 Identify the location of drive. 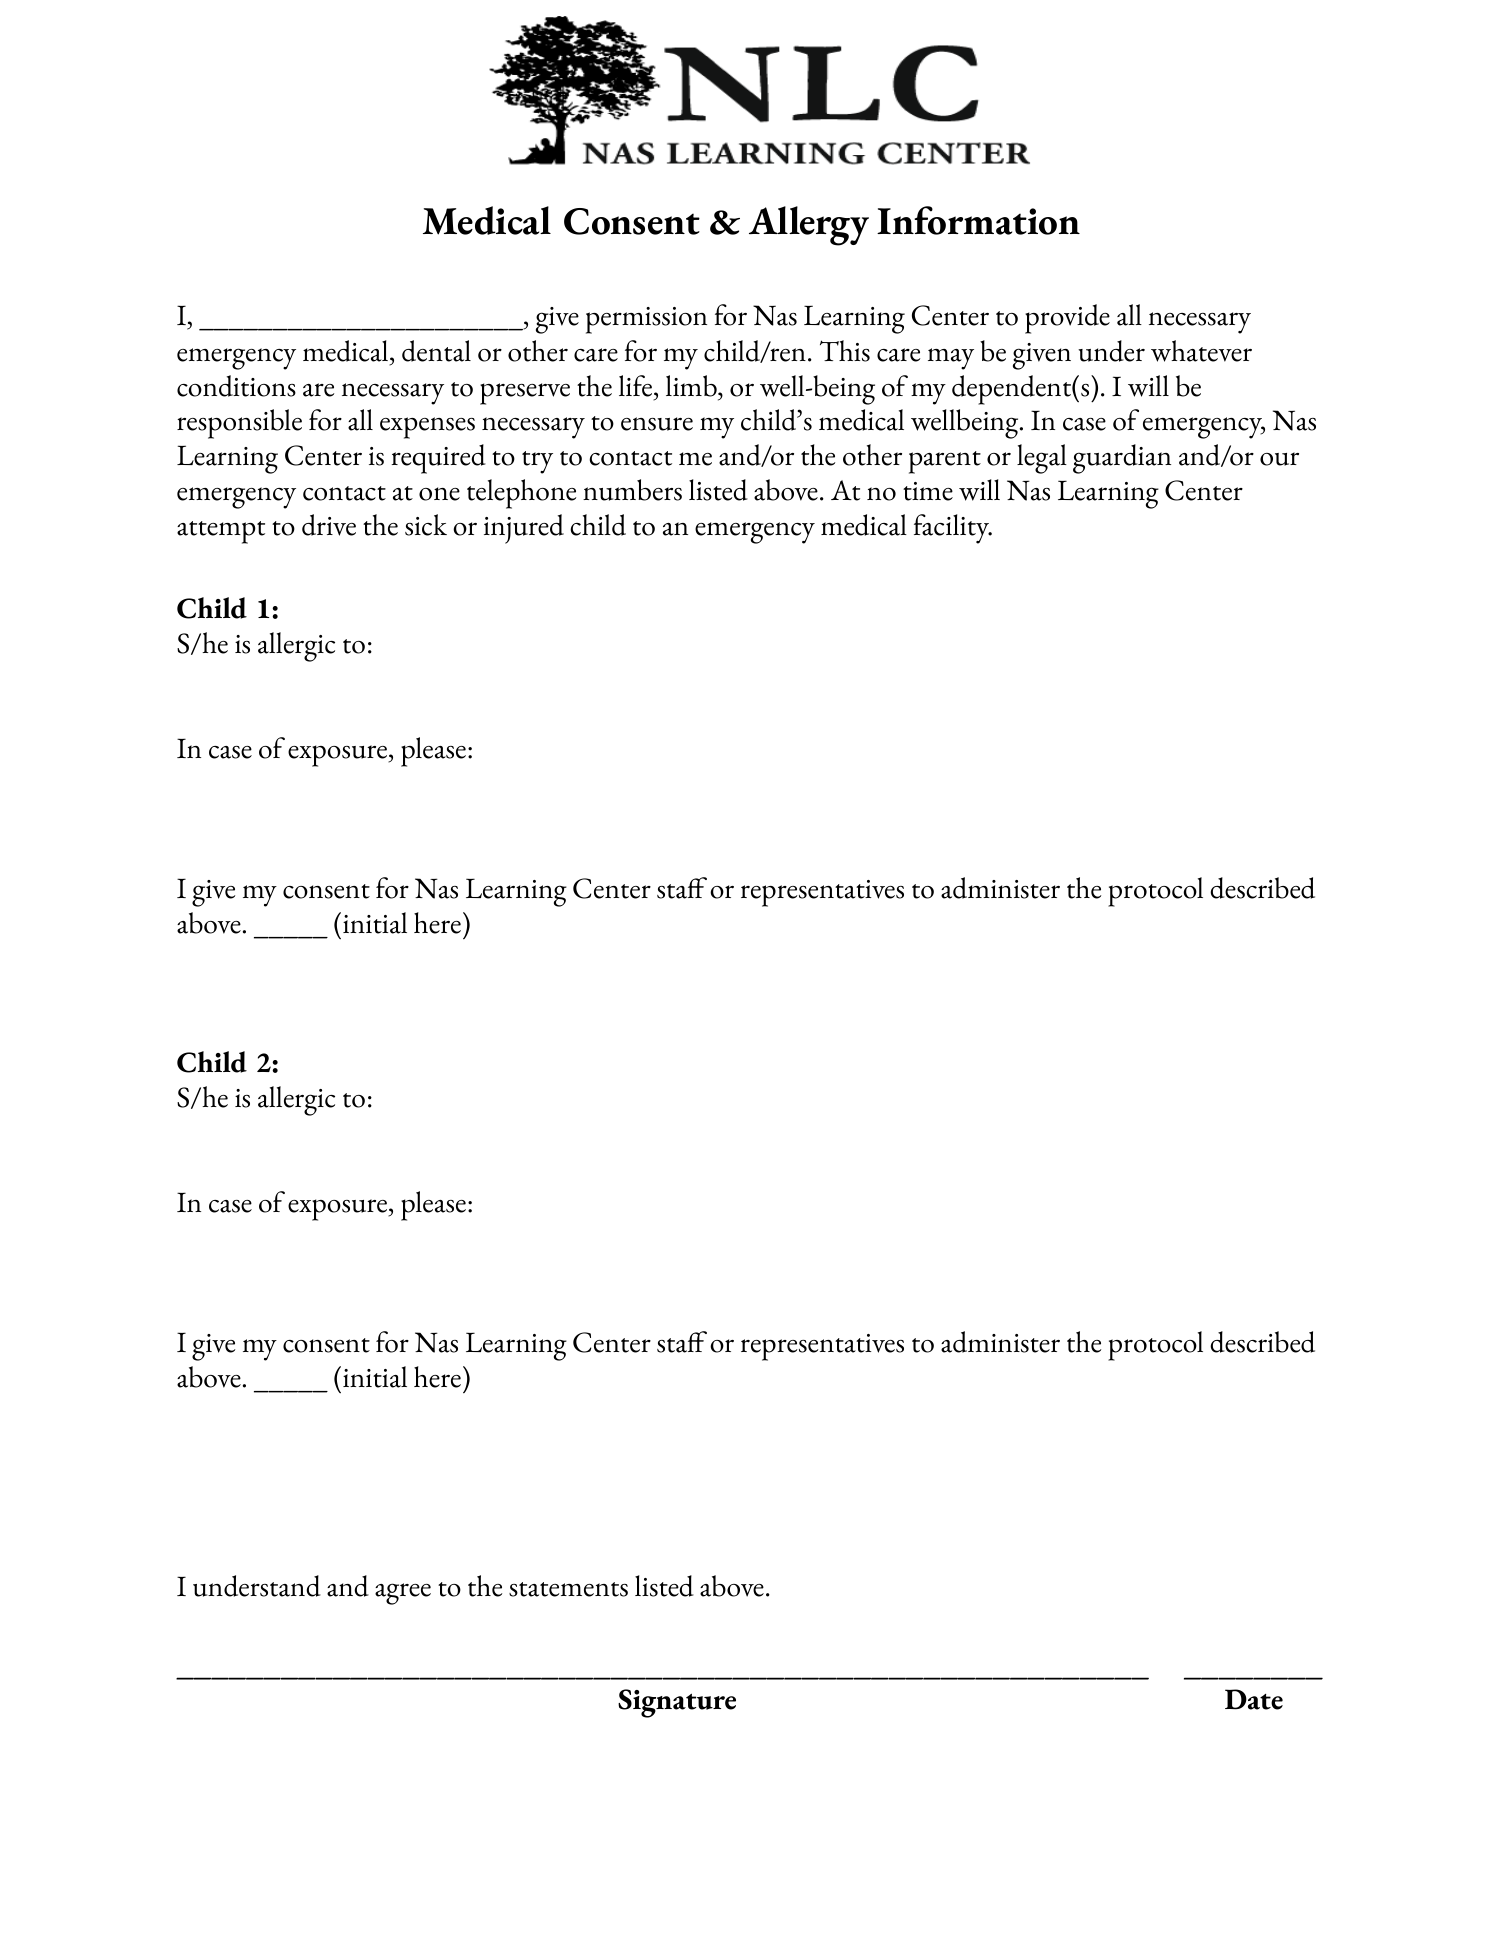
(329, 525).
